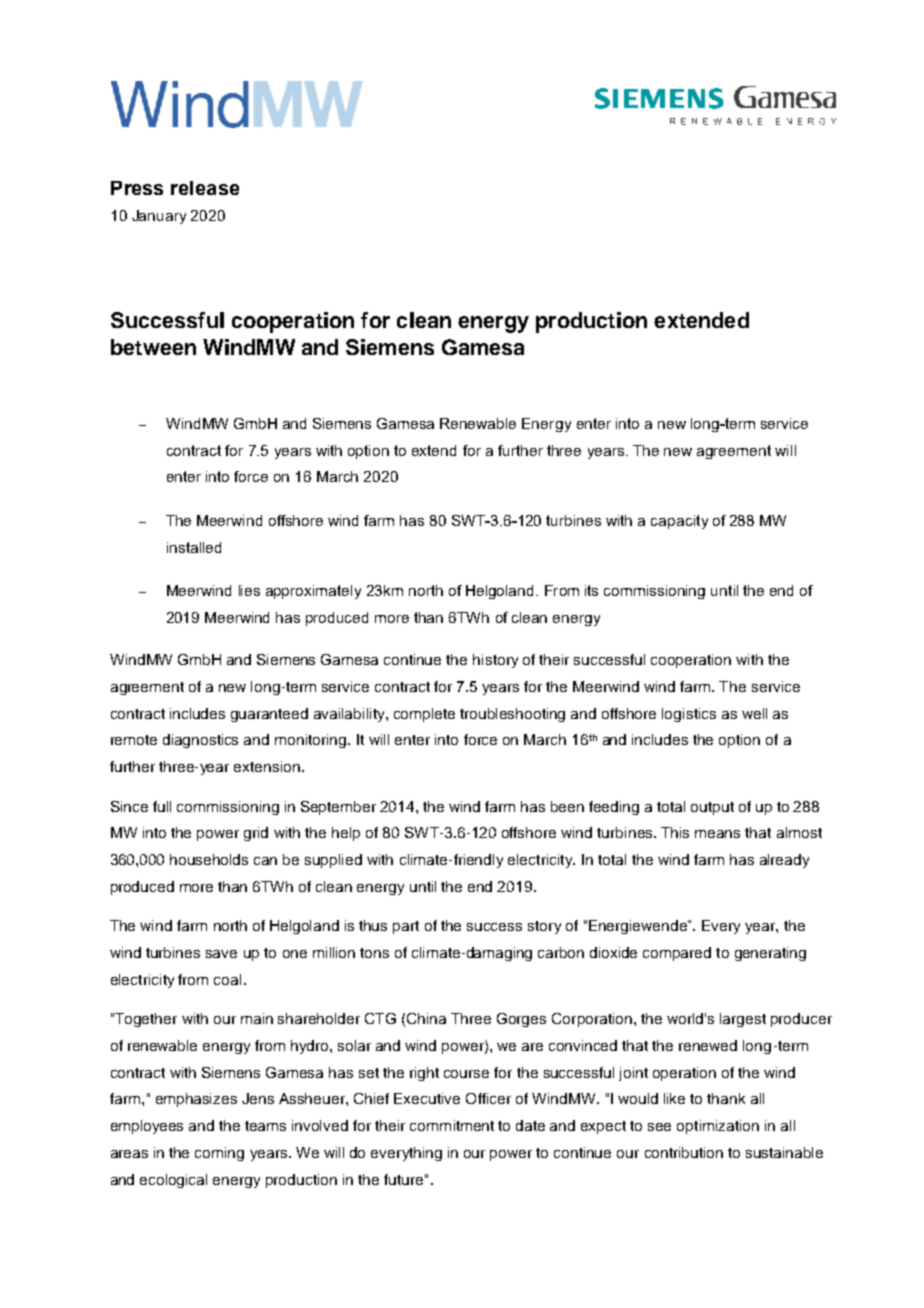  I want to click on part, so click(406, 927).
